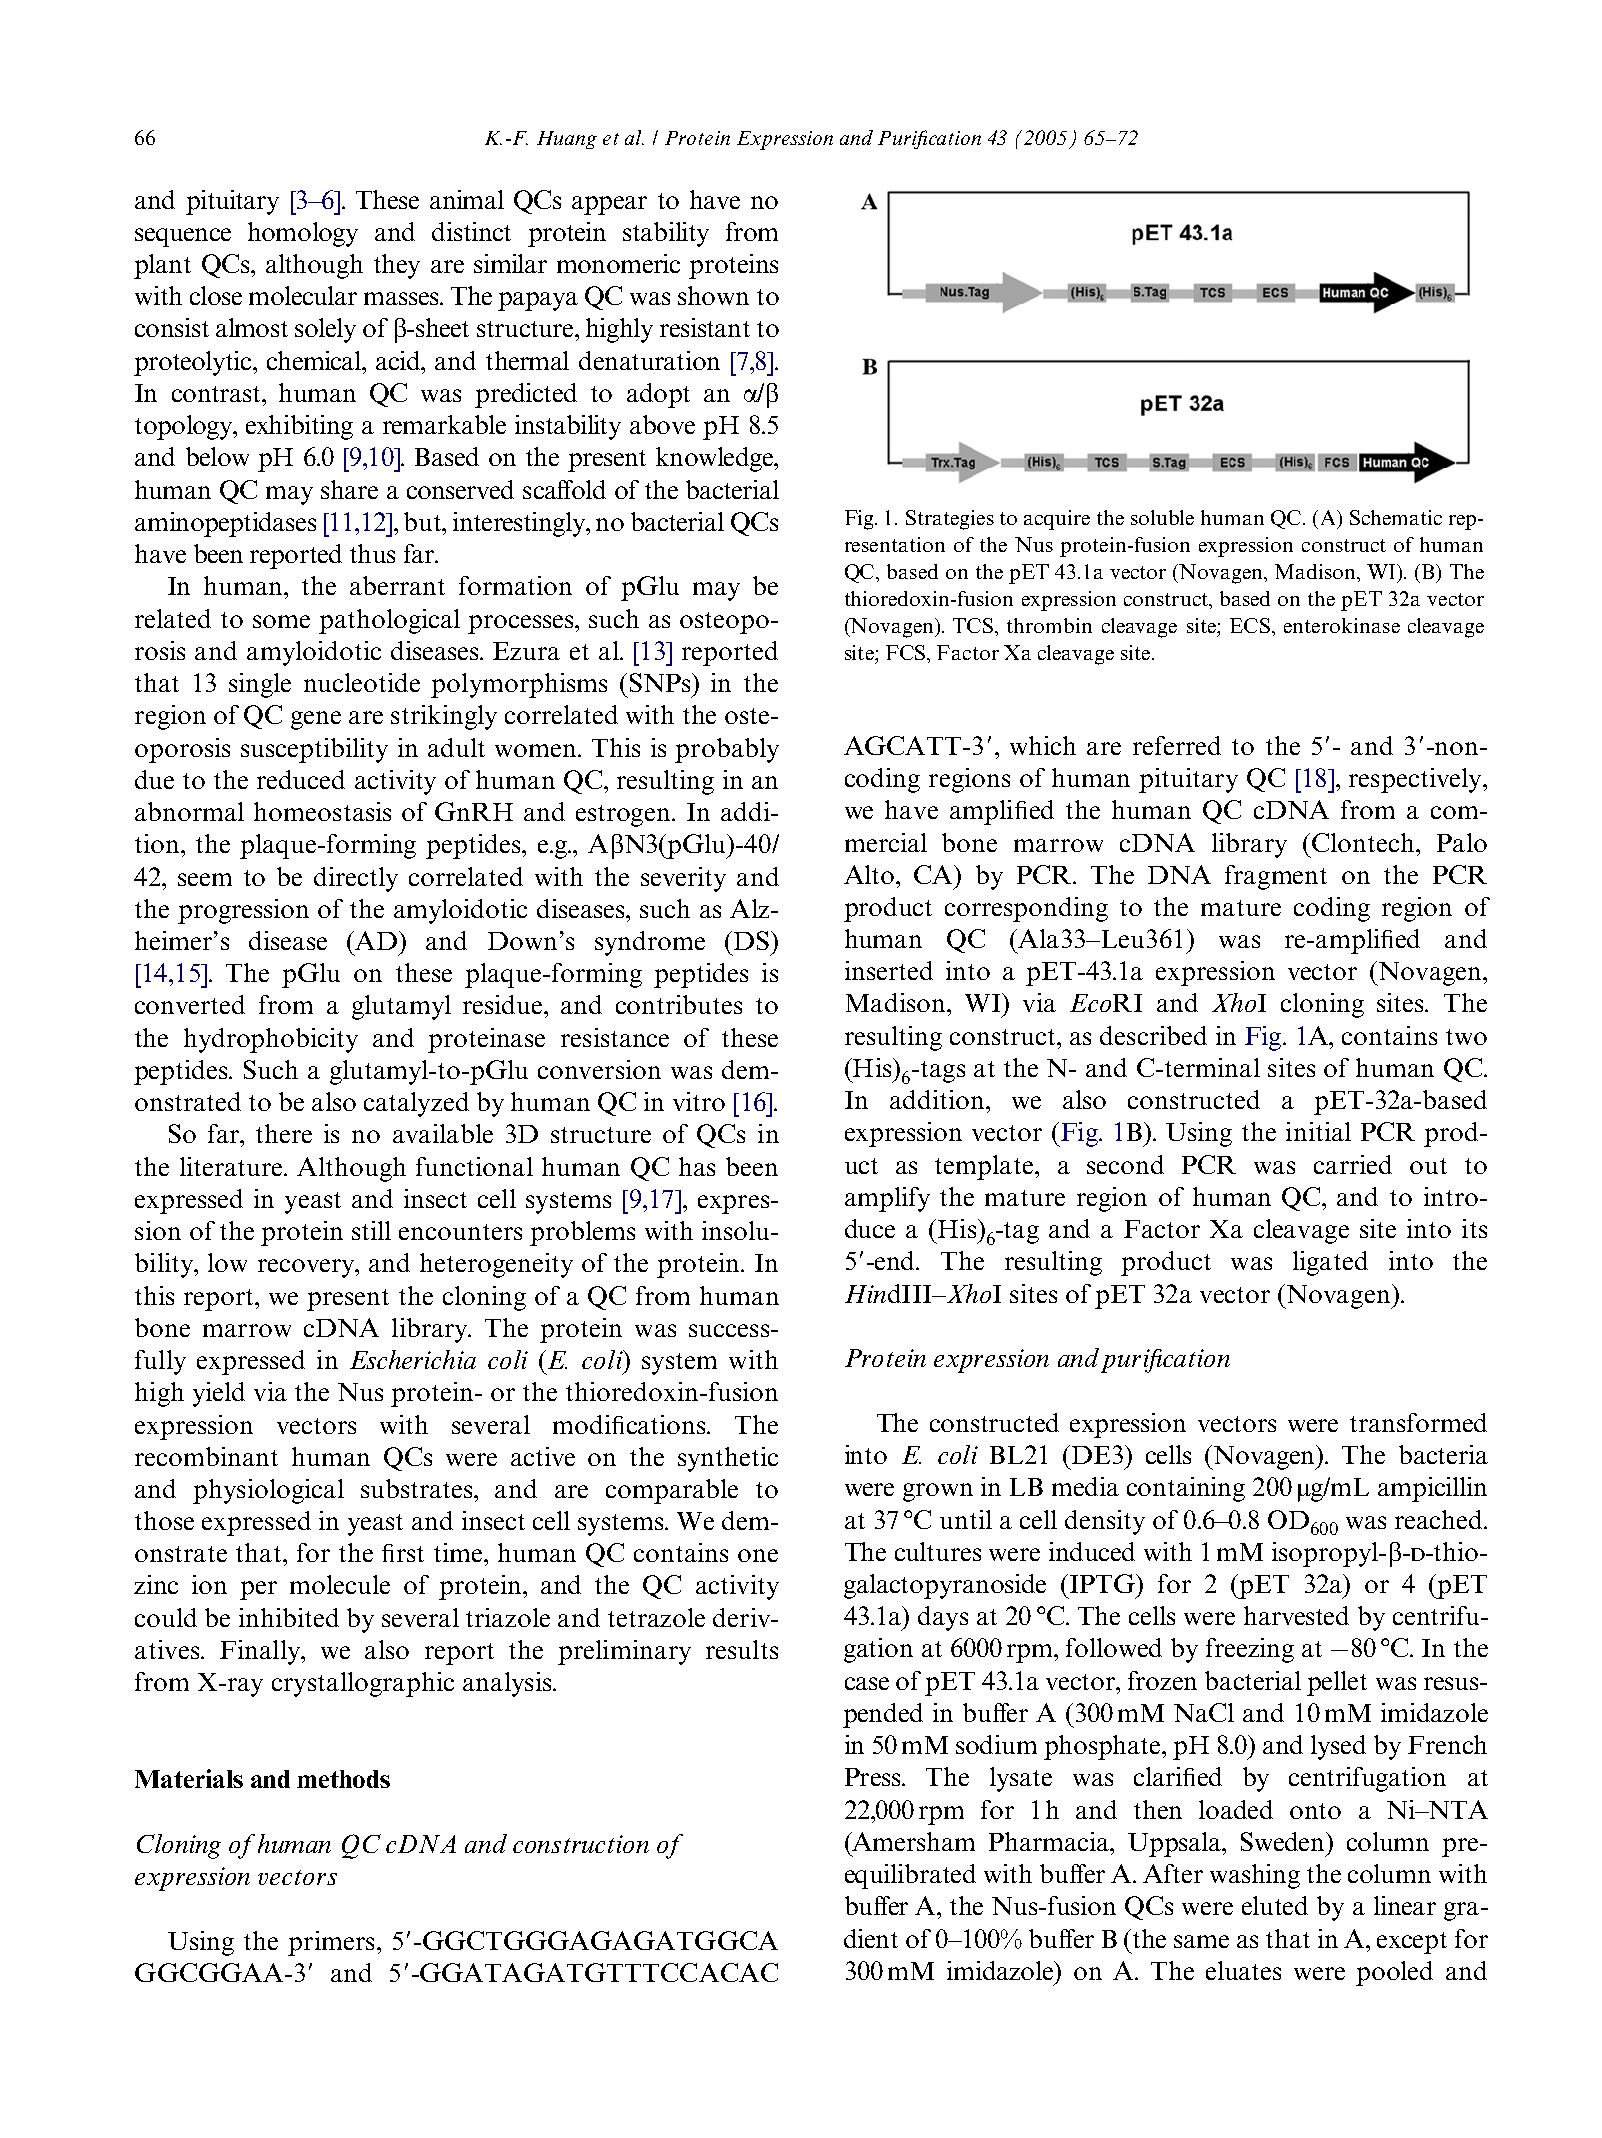 This screenshot has width=1602, height=2138. What do you see at coordinates (1416, 780) in the screenshot?
I see `respectively` at bounding box center [1416, 780].
